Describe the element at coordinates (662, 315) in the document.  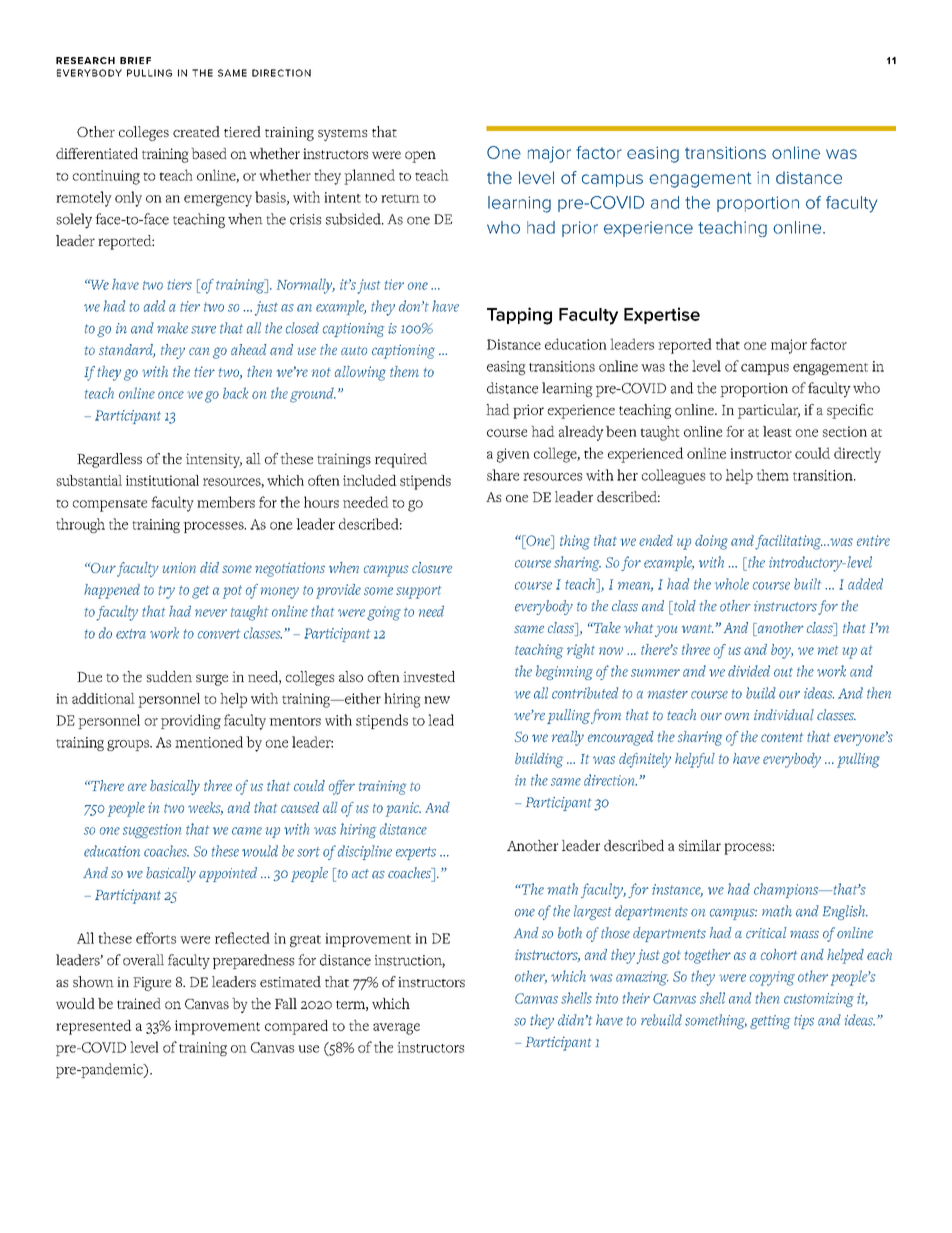
I see `Expertise` at that location.
